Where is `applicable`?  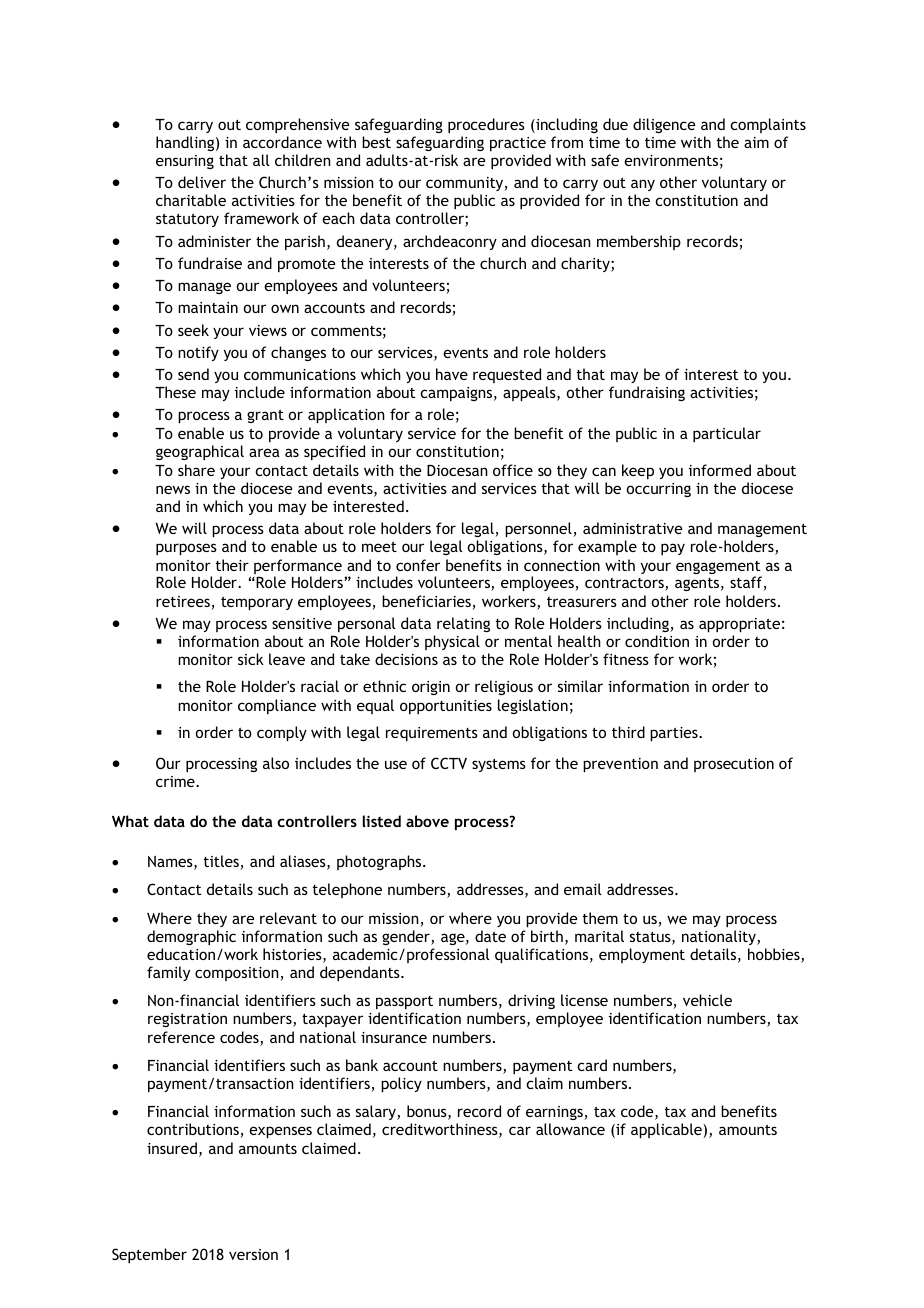
applicable is located at coordinates (667, 1130).
